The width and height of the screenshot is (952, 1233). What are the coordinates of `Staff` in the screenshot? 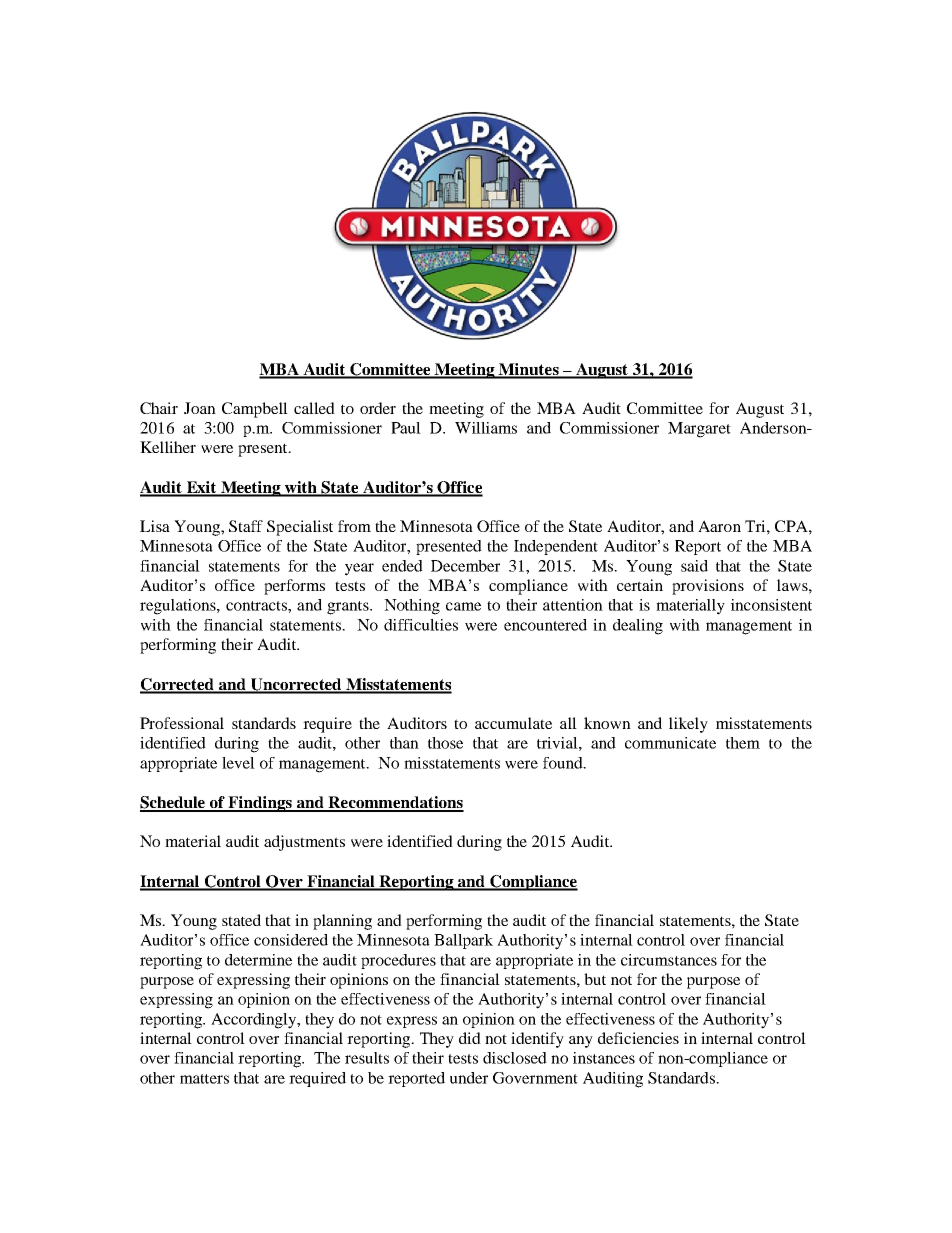 It's located at (246, 526).
